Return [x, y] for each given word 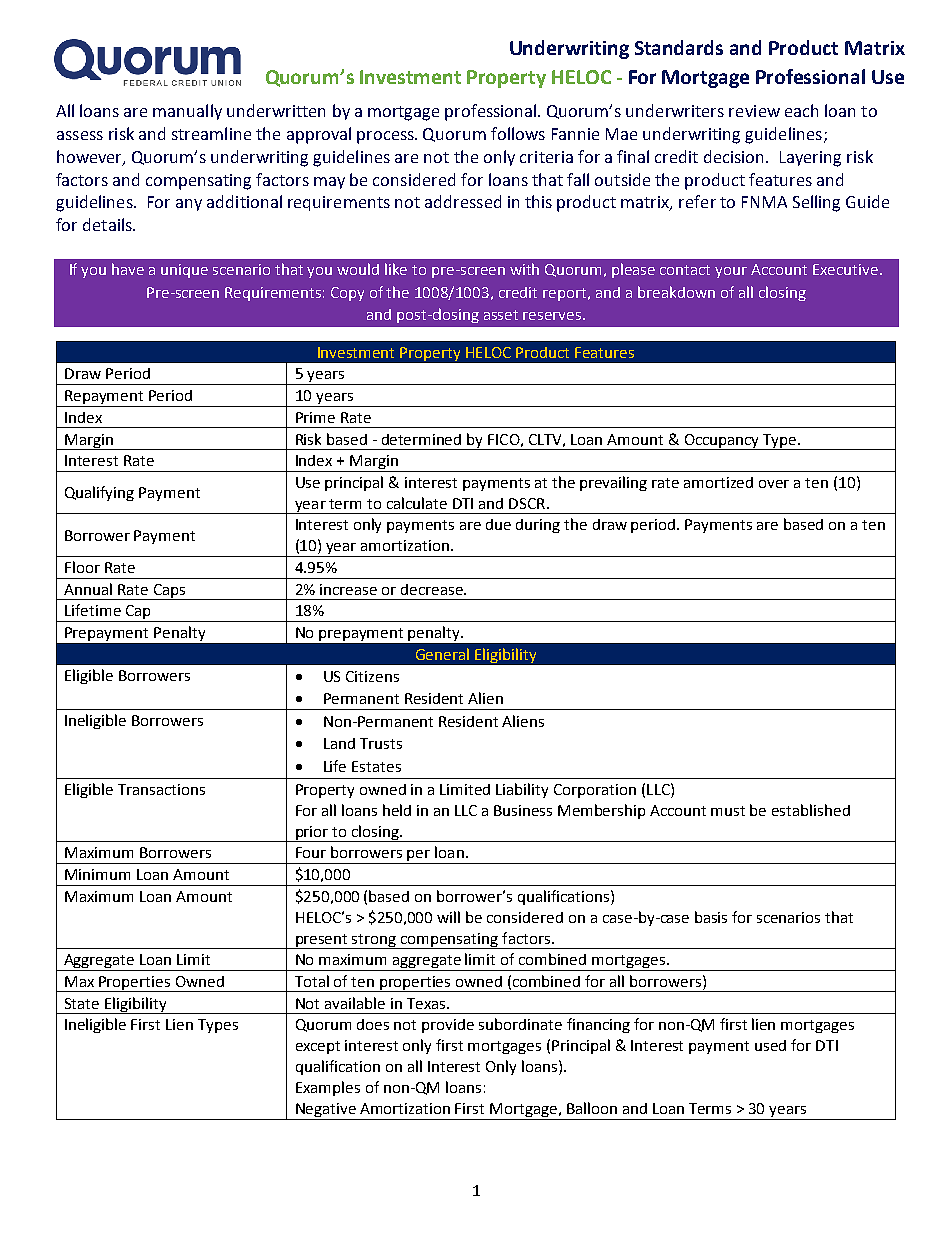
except [318, 1047]
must [728, 811]
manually [187, 112]
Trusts [381, 743]
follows [518, 133]
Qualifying [99, 493]
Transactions [161, 789]
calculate [417, 503]
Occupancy [722, 442]
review [754, 111]
